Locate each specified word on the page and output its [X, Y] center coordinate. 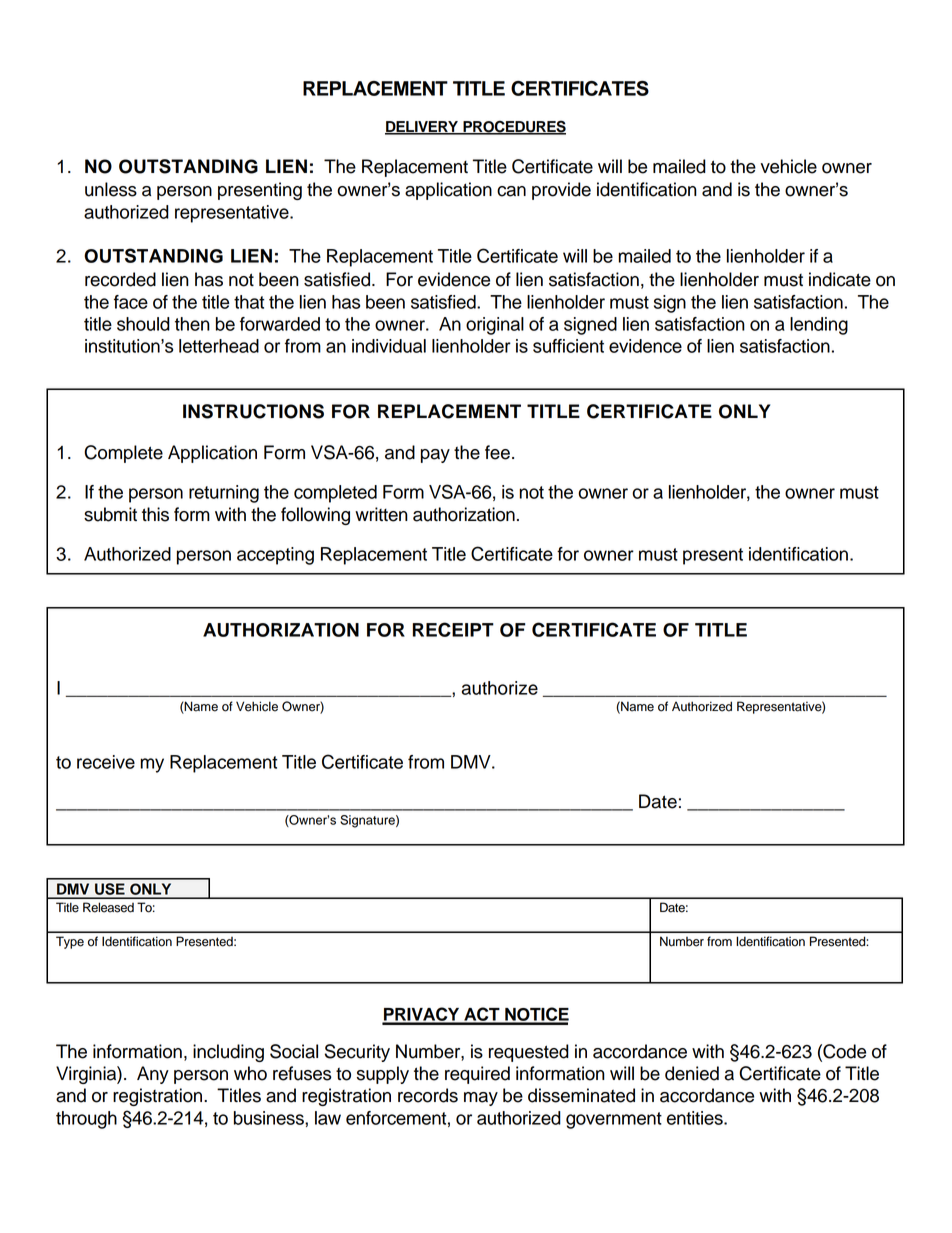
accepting [275, 556]
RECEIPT [453, 629]
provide [561, 191]
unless [111, 189]
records [428, 1095]
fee [497, 452]
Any [153, 1075]
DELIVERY [423, 127]
